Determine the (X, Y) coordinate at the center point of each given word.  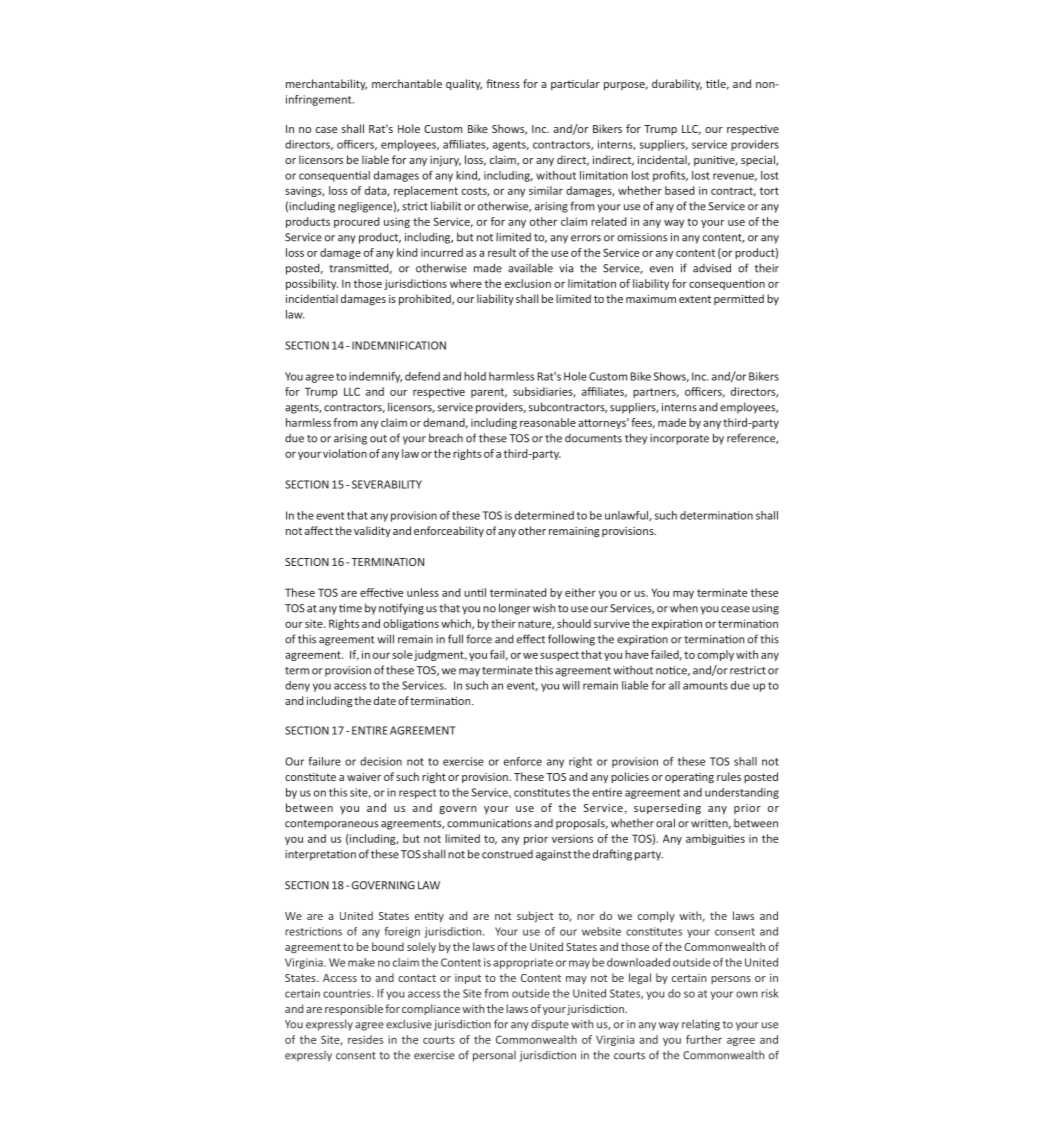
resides (365, 1039)
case (326, 130)
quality (464, 84)
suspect (559, 656)
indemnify (375, 377)
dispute (550, 1025)
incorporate (679, 439)
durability (677, 84)
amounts (705, 686)
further (704, 1039)
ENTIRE (370, 730)
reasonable (548, 422)
